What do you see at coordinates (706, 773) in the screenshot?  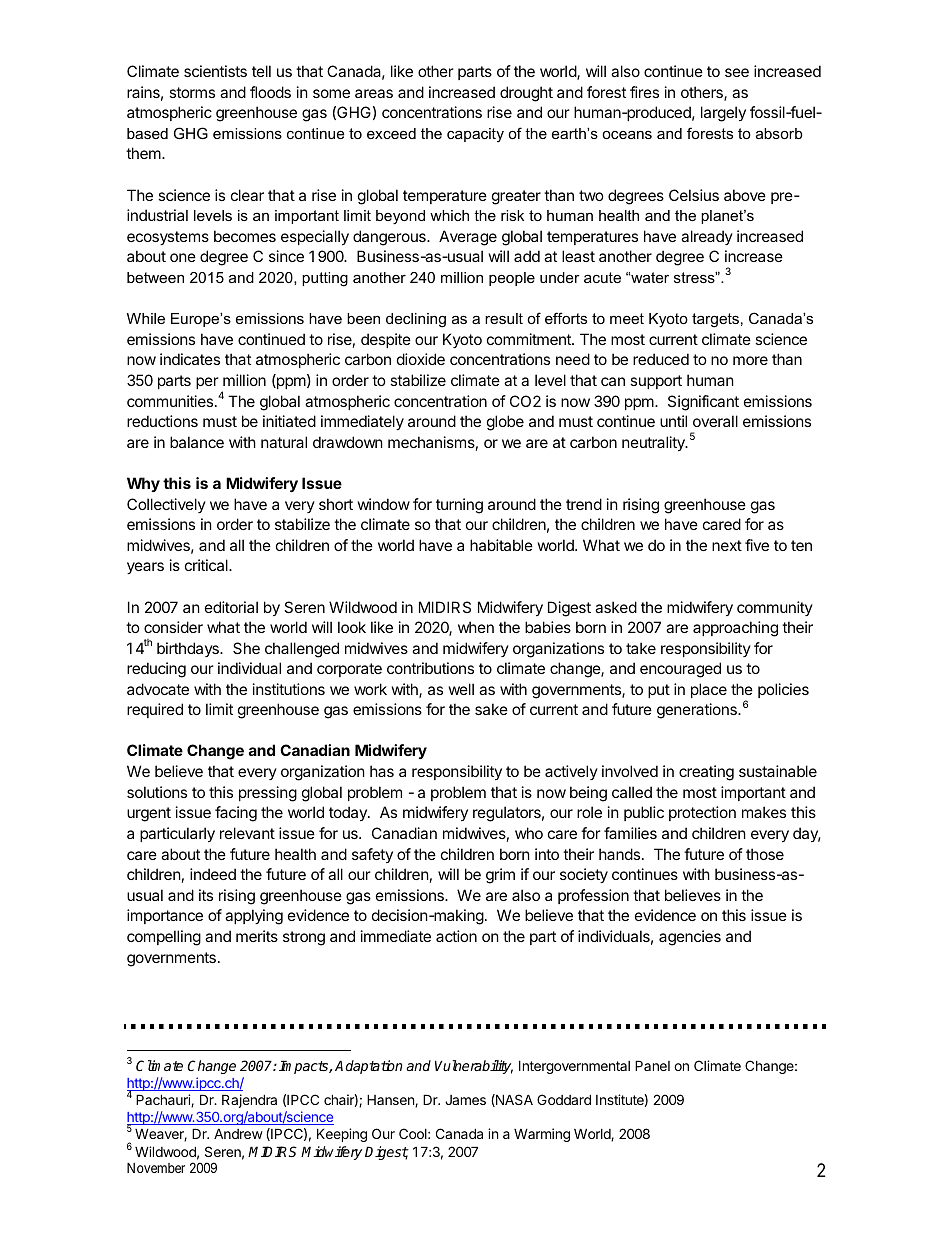 I see `creating` at bounding box center [706, 773].
